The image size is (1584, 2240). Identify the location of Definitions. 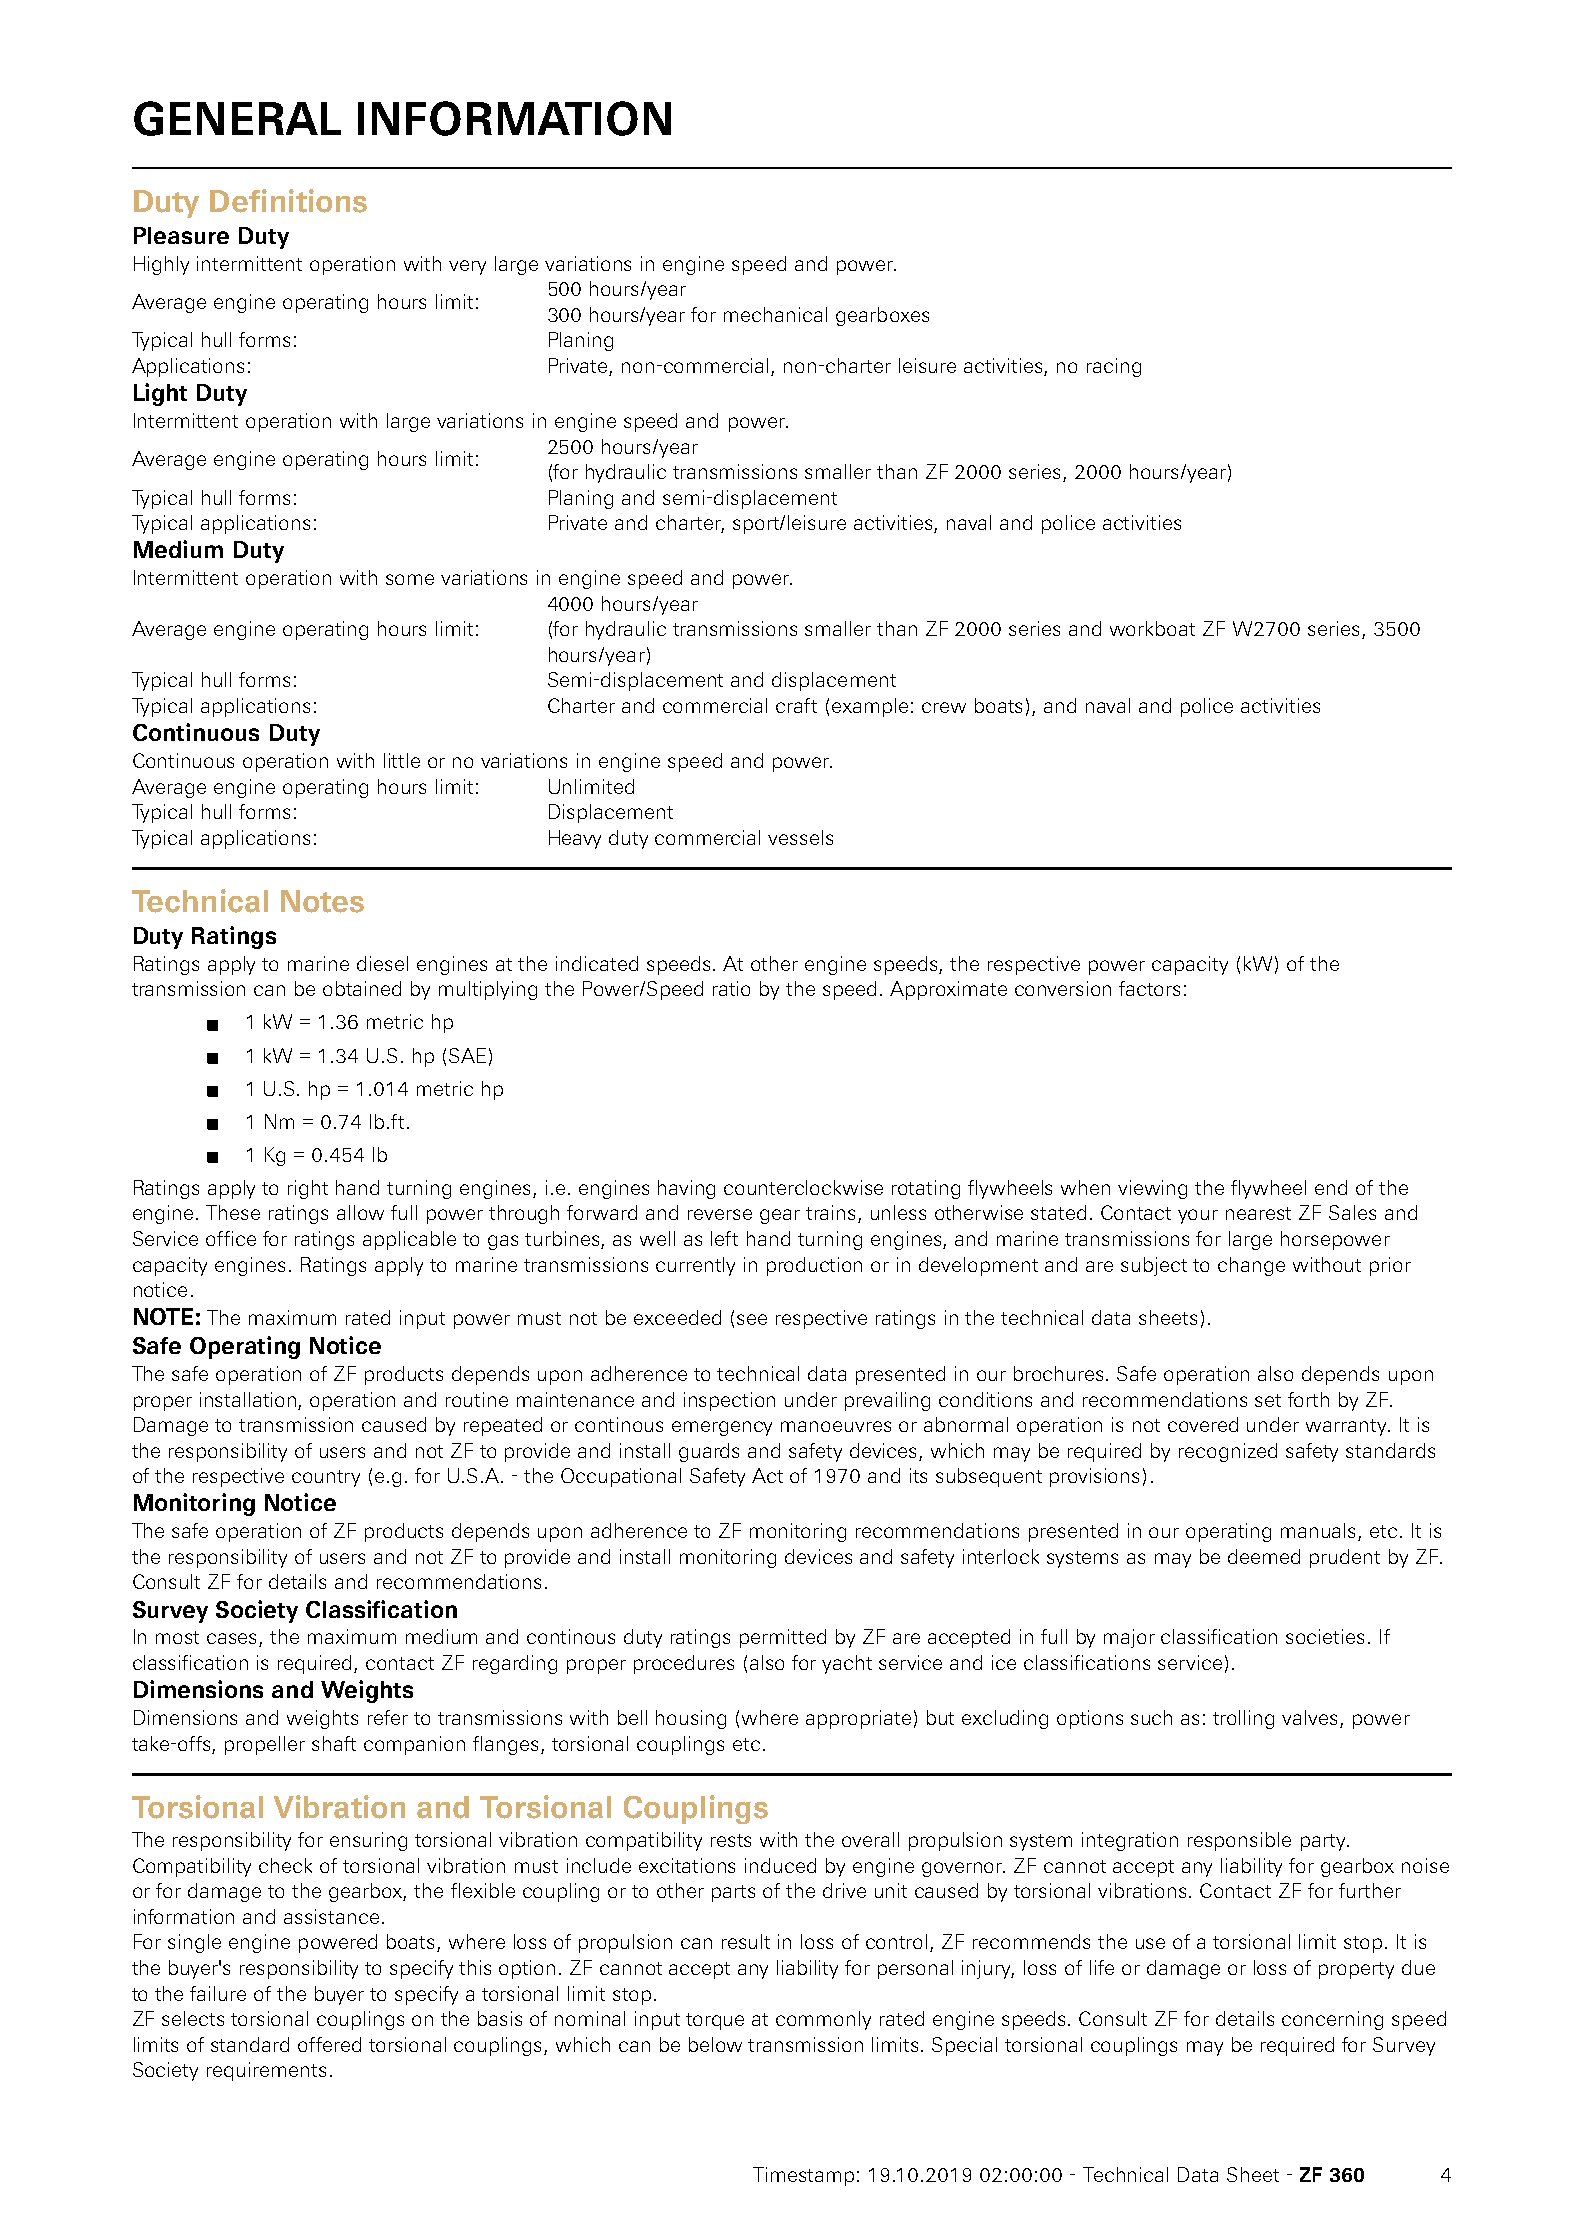
(288, 201).
